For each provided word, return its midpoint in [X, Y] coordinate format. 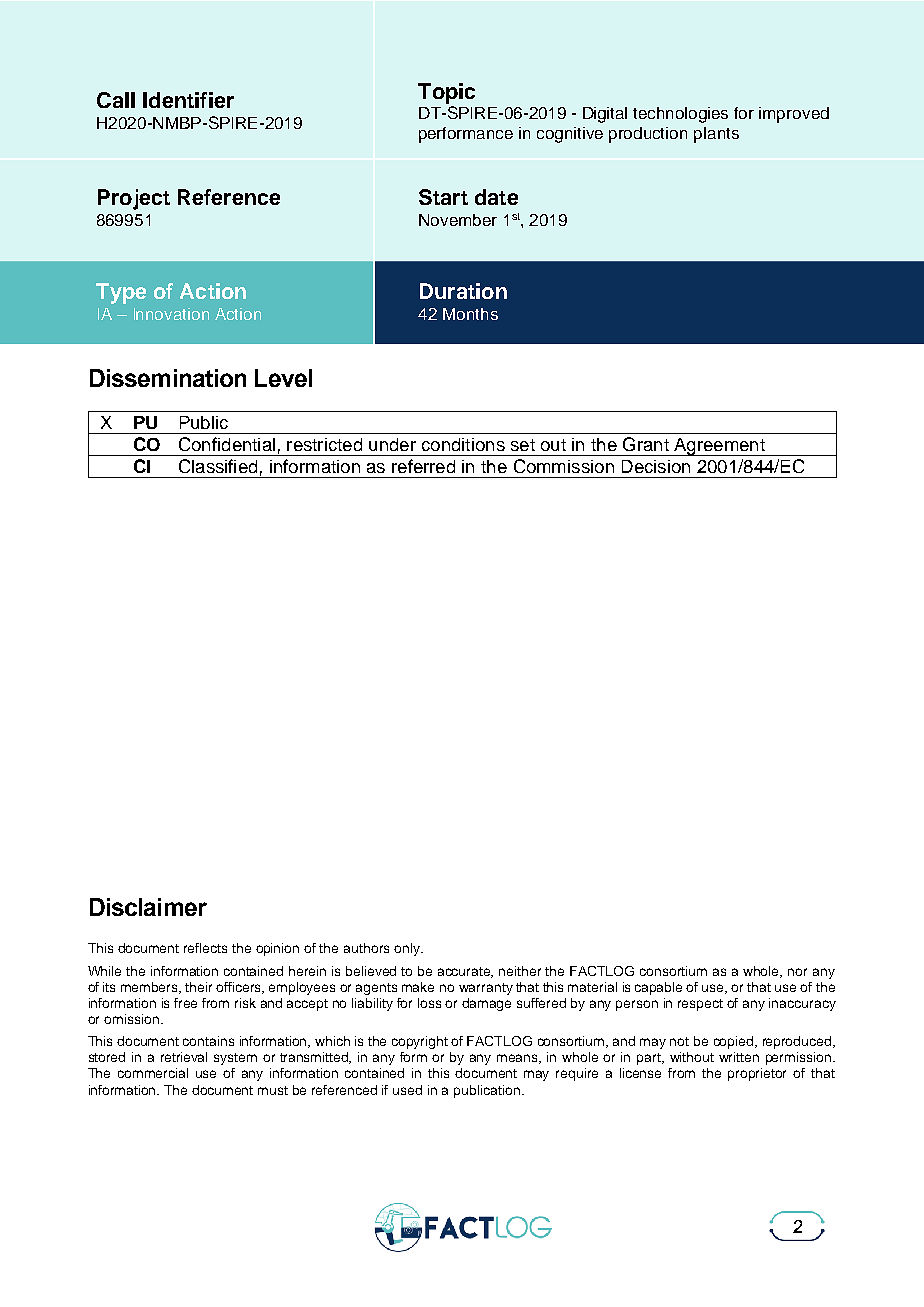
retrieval [184, 1057]
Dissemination [168, 378]
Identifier [188, 100]
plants [716, 135]
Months [470, 314]
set [523, 445]
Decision [656, 466]
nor [797, 972]
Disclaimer [148, 907]
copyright [420, 1042]
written [739, 1057]
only [408, 949]
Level [283, 378]
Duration [463, 291]
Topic [446, 93]
